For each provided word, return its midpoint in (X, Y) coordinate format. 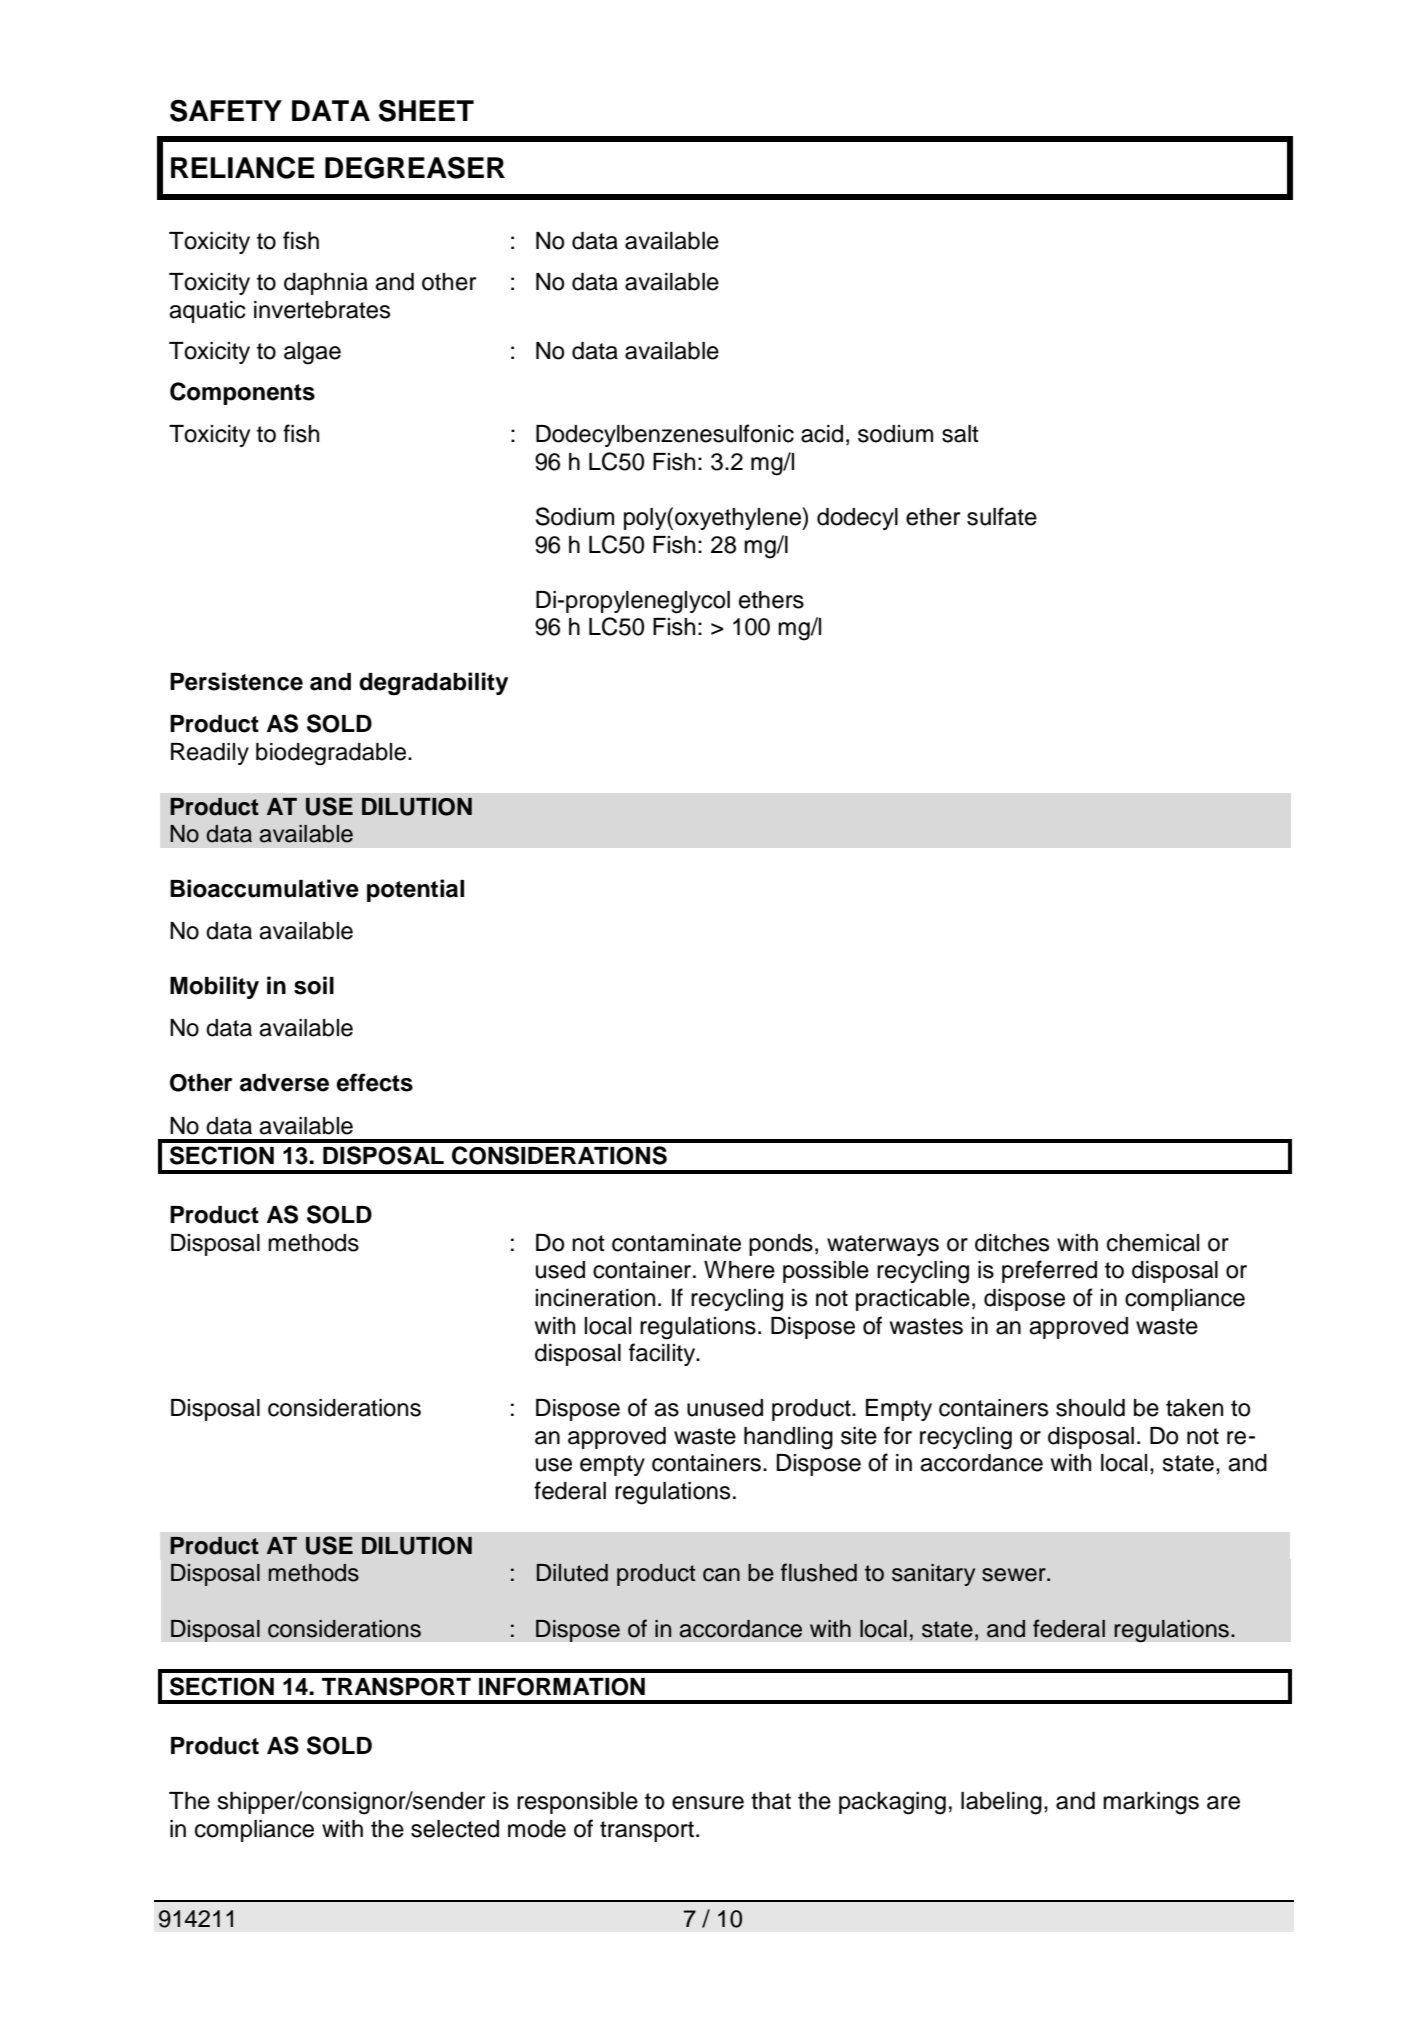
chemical (1153, 1243)
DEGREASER (415, 168)
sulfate (1002, 516)
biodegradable (331, 754)
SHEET (426, 111)
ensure (708, 1803)
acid (822, 434)
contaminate (676, 1243)
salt (960, 434)
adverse (284, 1083)
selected (455, 1829)
